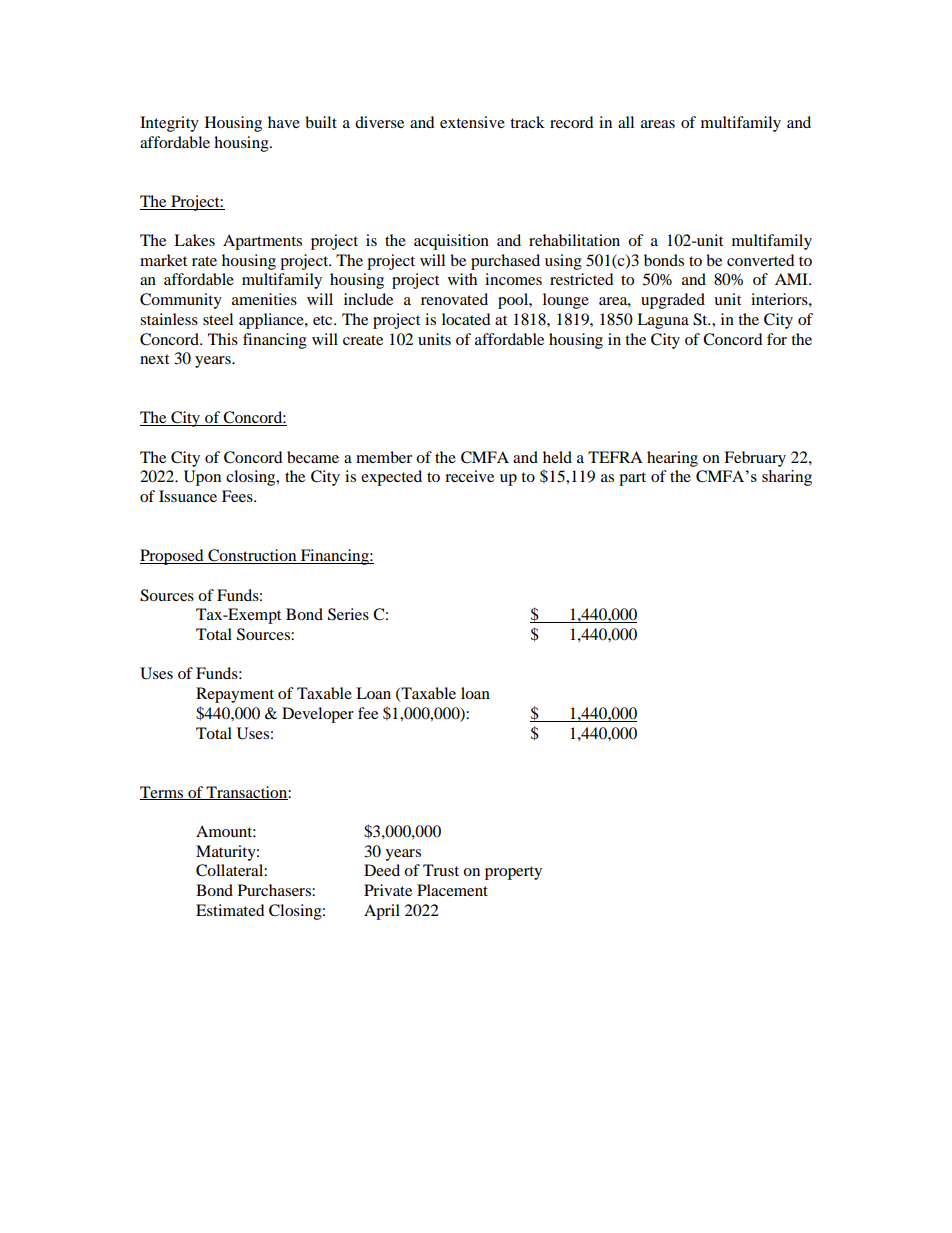 The width and height of the screenshot is (952, 1233). What do you see at coordinates (202, 478) in the screenshot?
I see `Upon` at bounding box center [202, 478].
